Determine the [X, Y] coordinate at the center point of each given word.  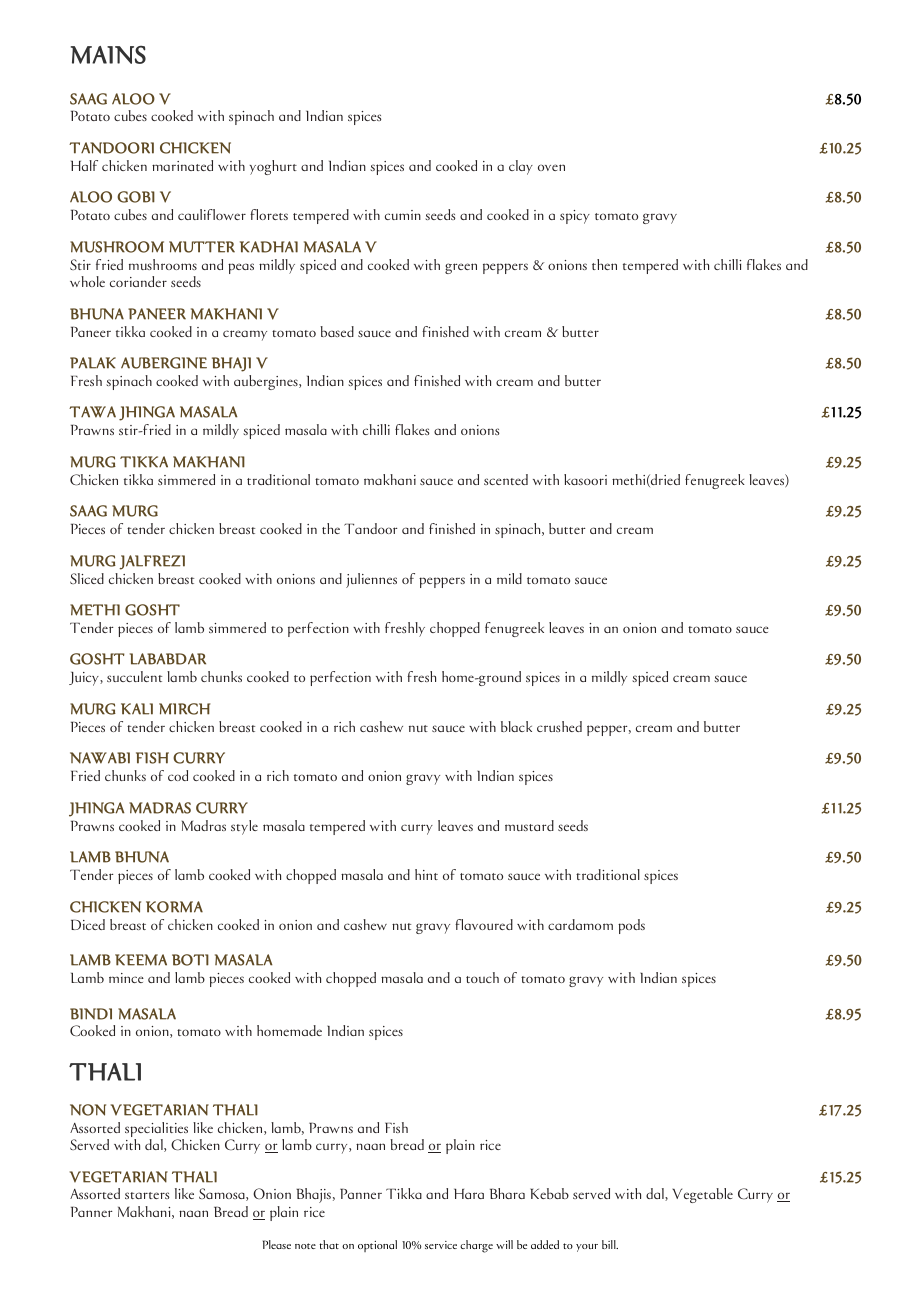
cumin [403, 215]
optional [377, 1246]
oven [551, 167]
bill [610, 1244]
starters [147, 1195]
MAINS [108, 55]
